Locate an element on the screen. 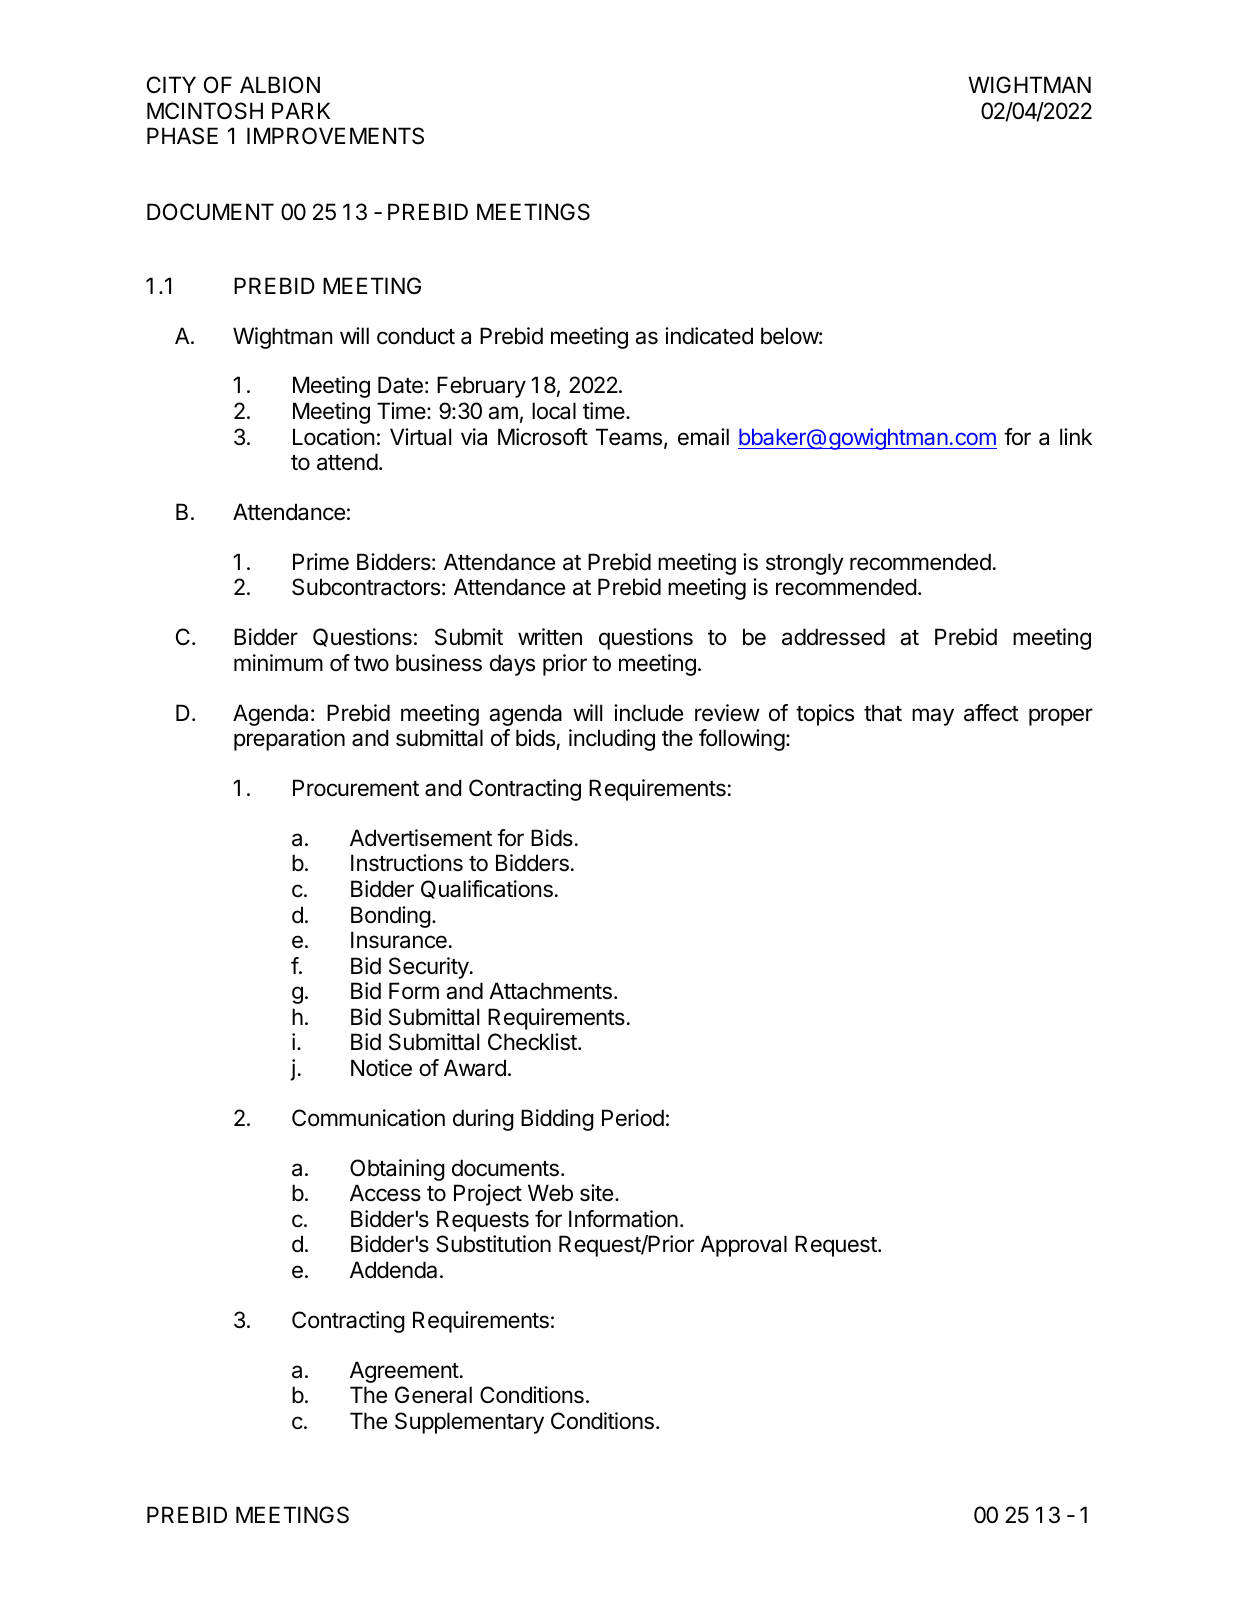  Approval is located at coordinates (743, 1246).
